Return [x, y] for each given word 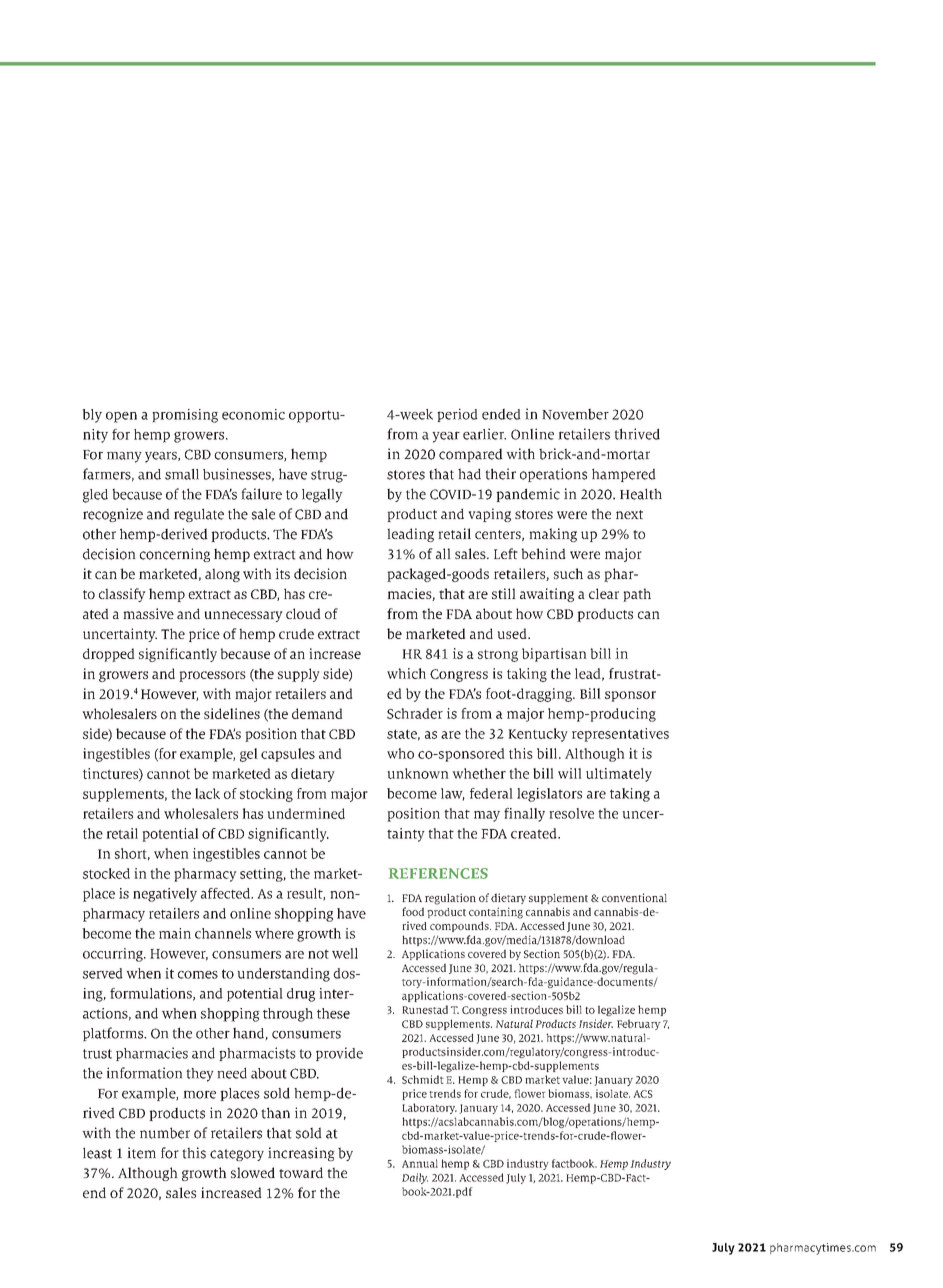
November [575, 414]
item [141, 1153]
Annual [420, 1163]
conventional [634, 897]
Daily [415, 1178]
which [406, 673]
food [413, 911]
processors [212, 676]
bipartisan [554, 655]
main [175, 933]
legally [322, 495]
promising [185, 416]
